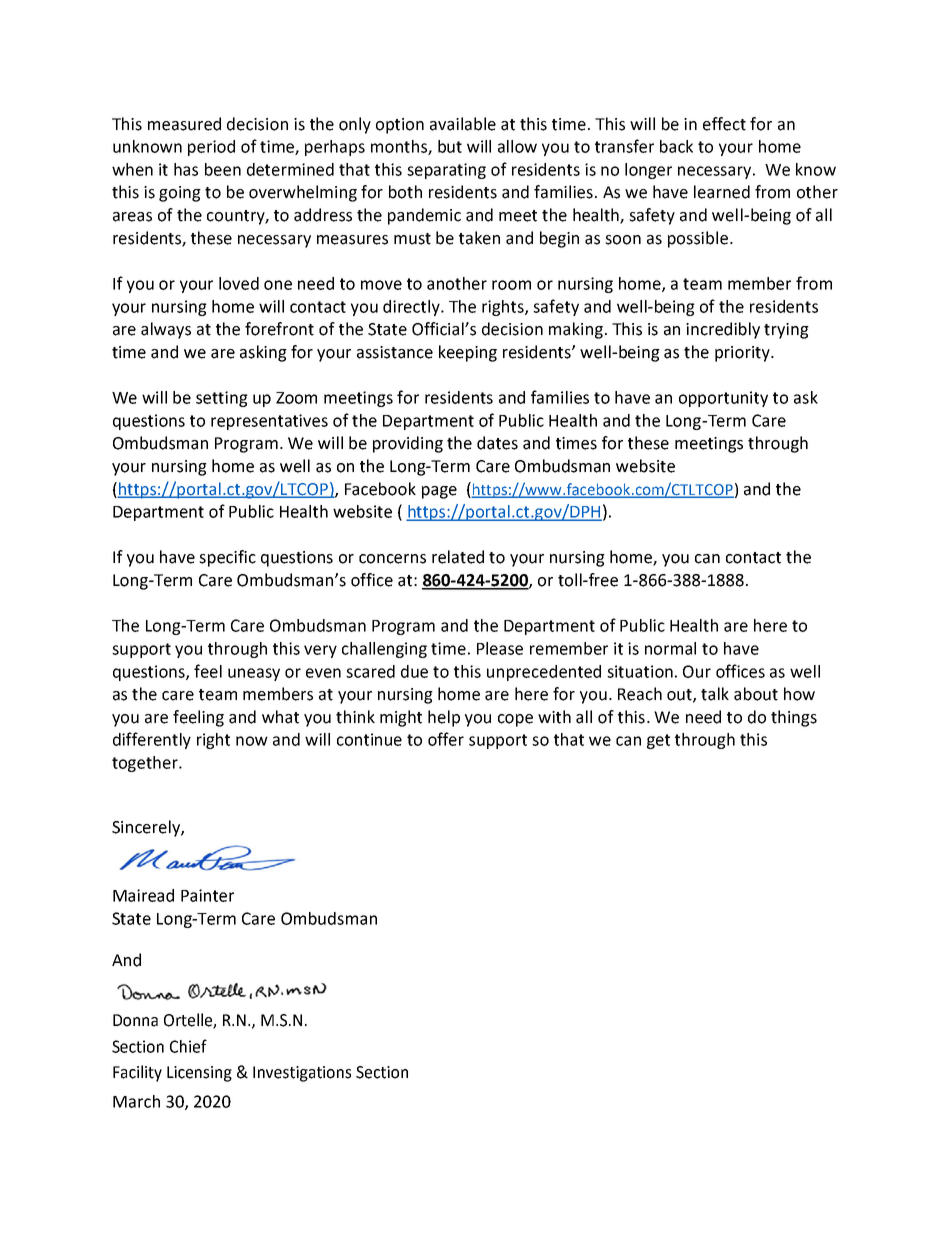 This screenshot has height=1233, width=952. What do you see at coordinates (199, 1074) in the screenshot?
I see `Licensing` at bounding box center [199, 1074].
